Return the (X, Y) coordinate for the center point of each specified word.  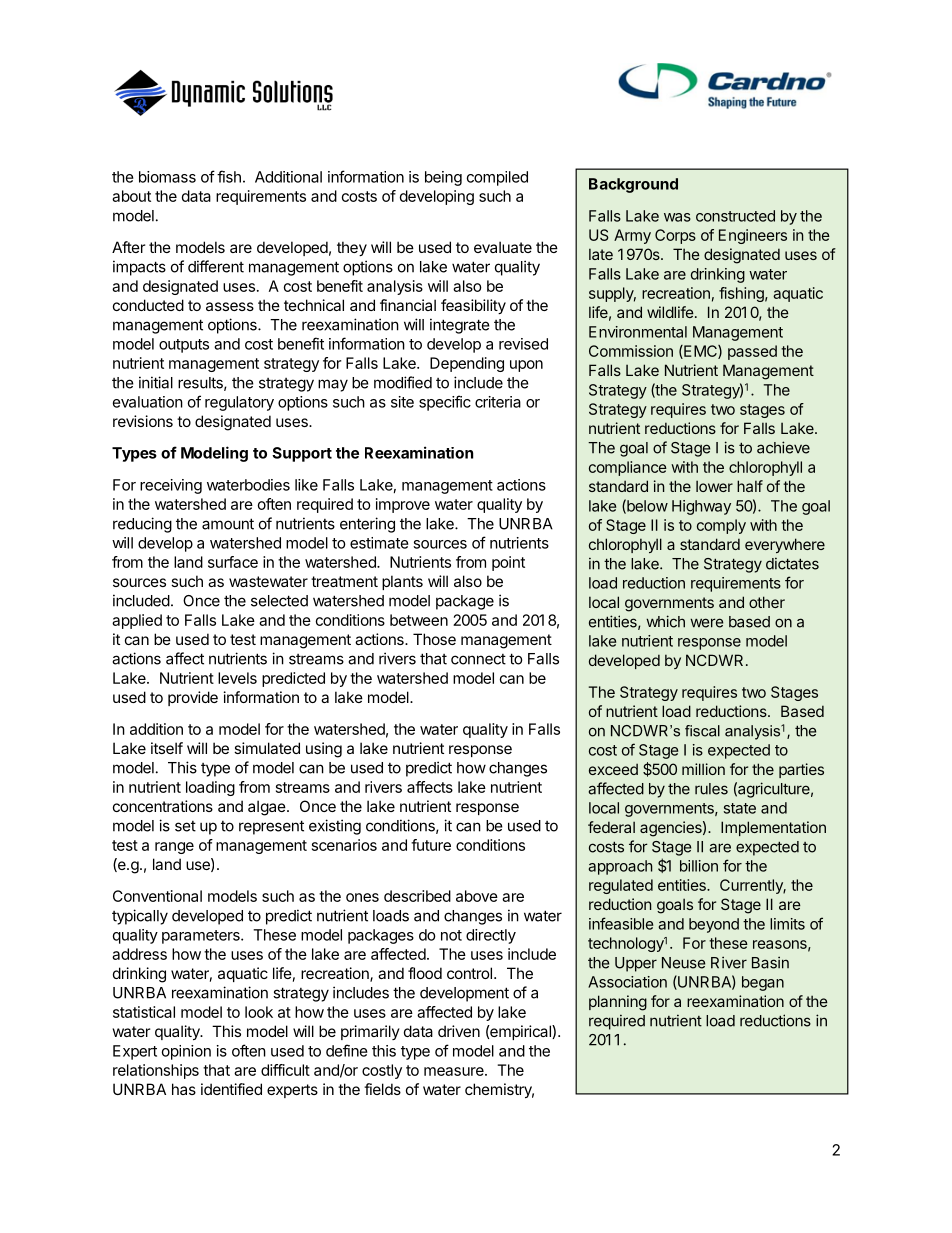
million (703, 769)
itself (167, 748)
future (431, 845)
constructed (735, 216)
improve (403, 505)
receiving (171, 486)
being (443, 178)
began (763, 983)
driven (459, 1031)
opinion (186, 1052)
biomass (167, 177)
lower (714, 486)
